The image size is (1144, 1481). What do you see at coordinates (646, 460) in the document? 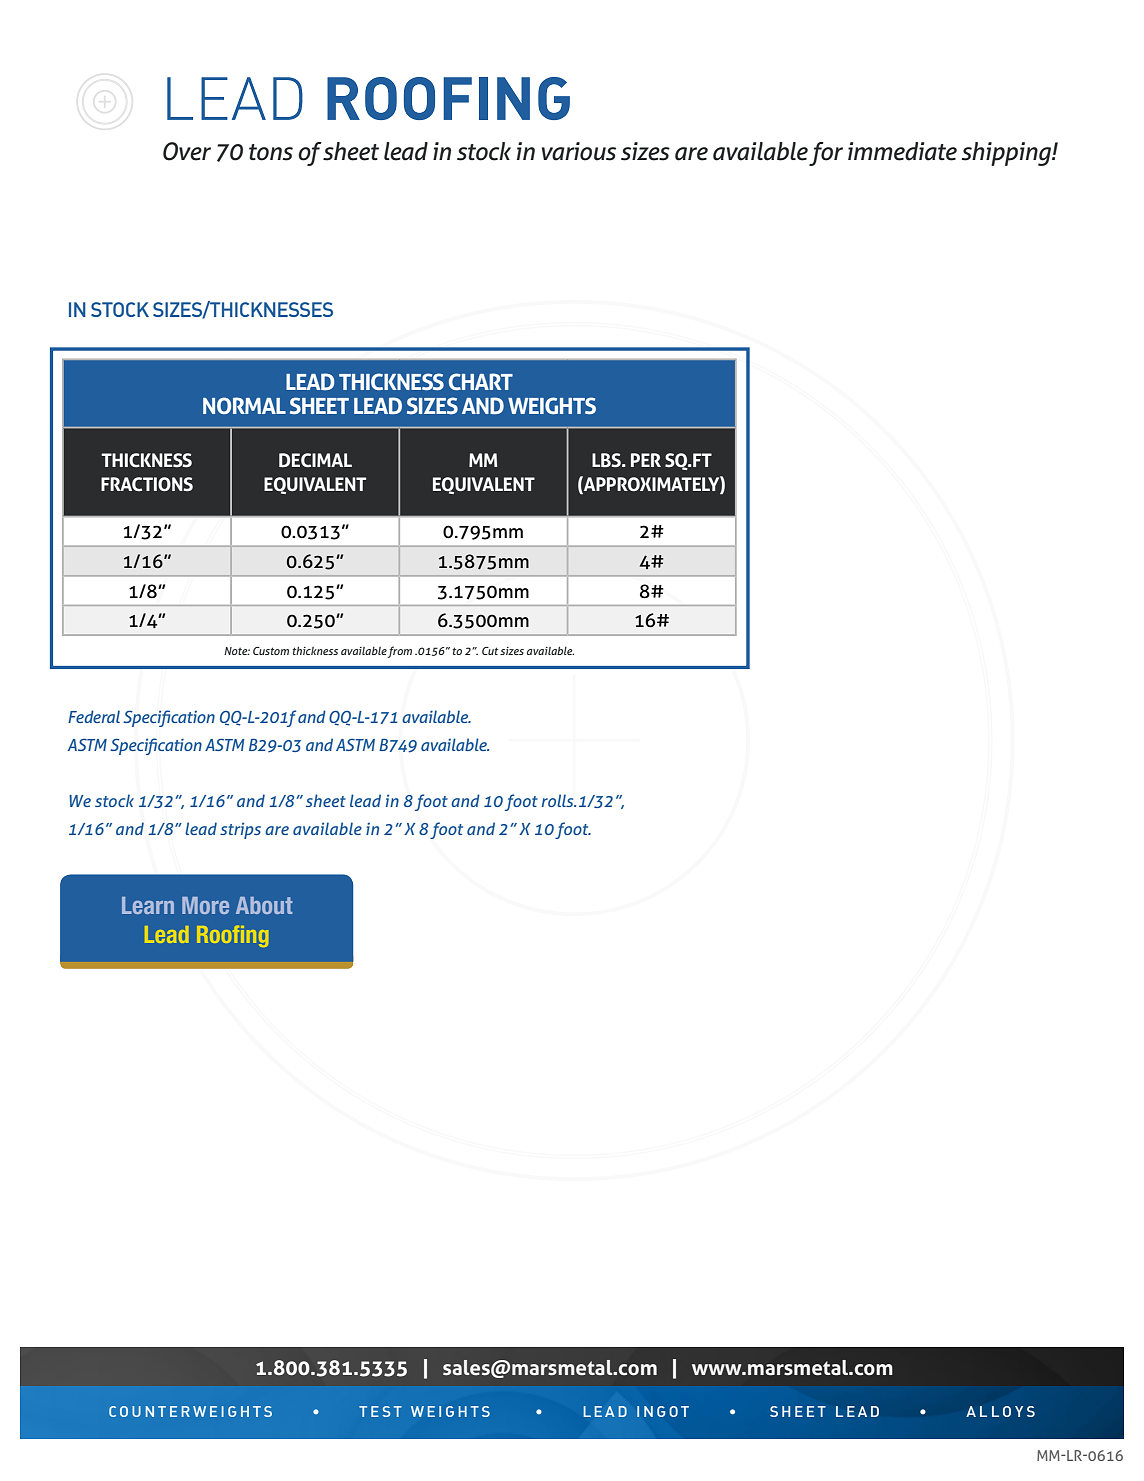
I see `PER` at bounding box center [646, 460].
